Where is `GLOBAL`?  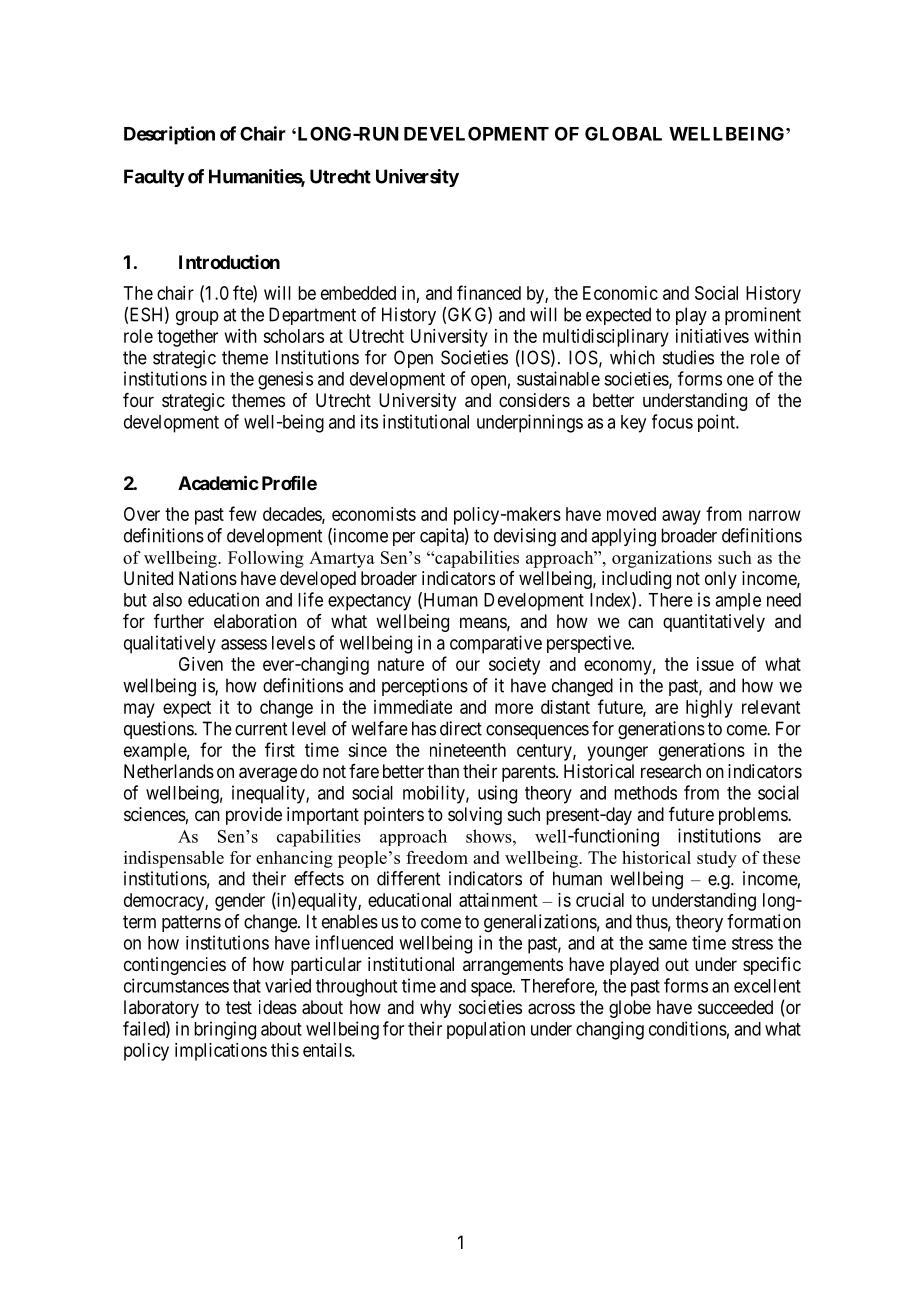
GLOBAL is located at coordinates (623, 133).
